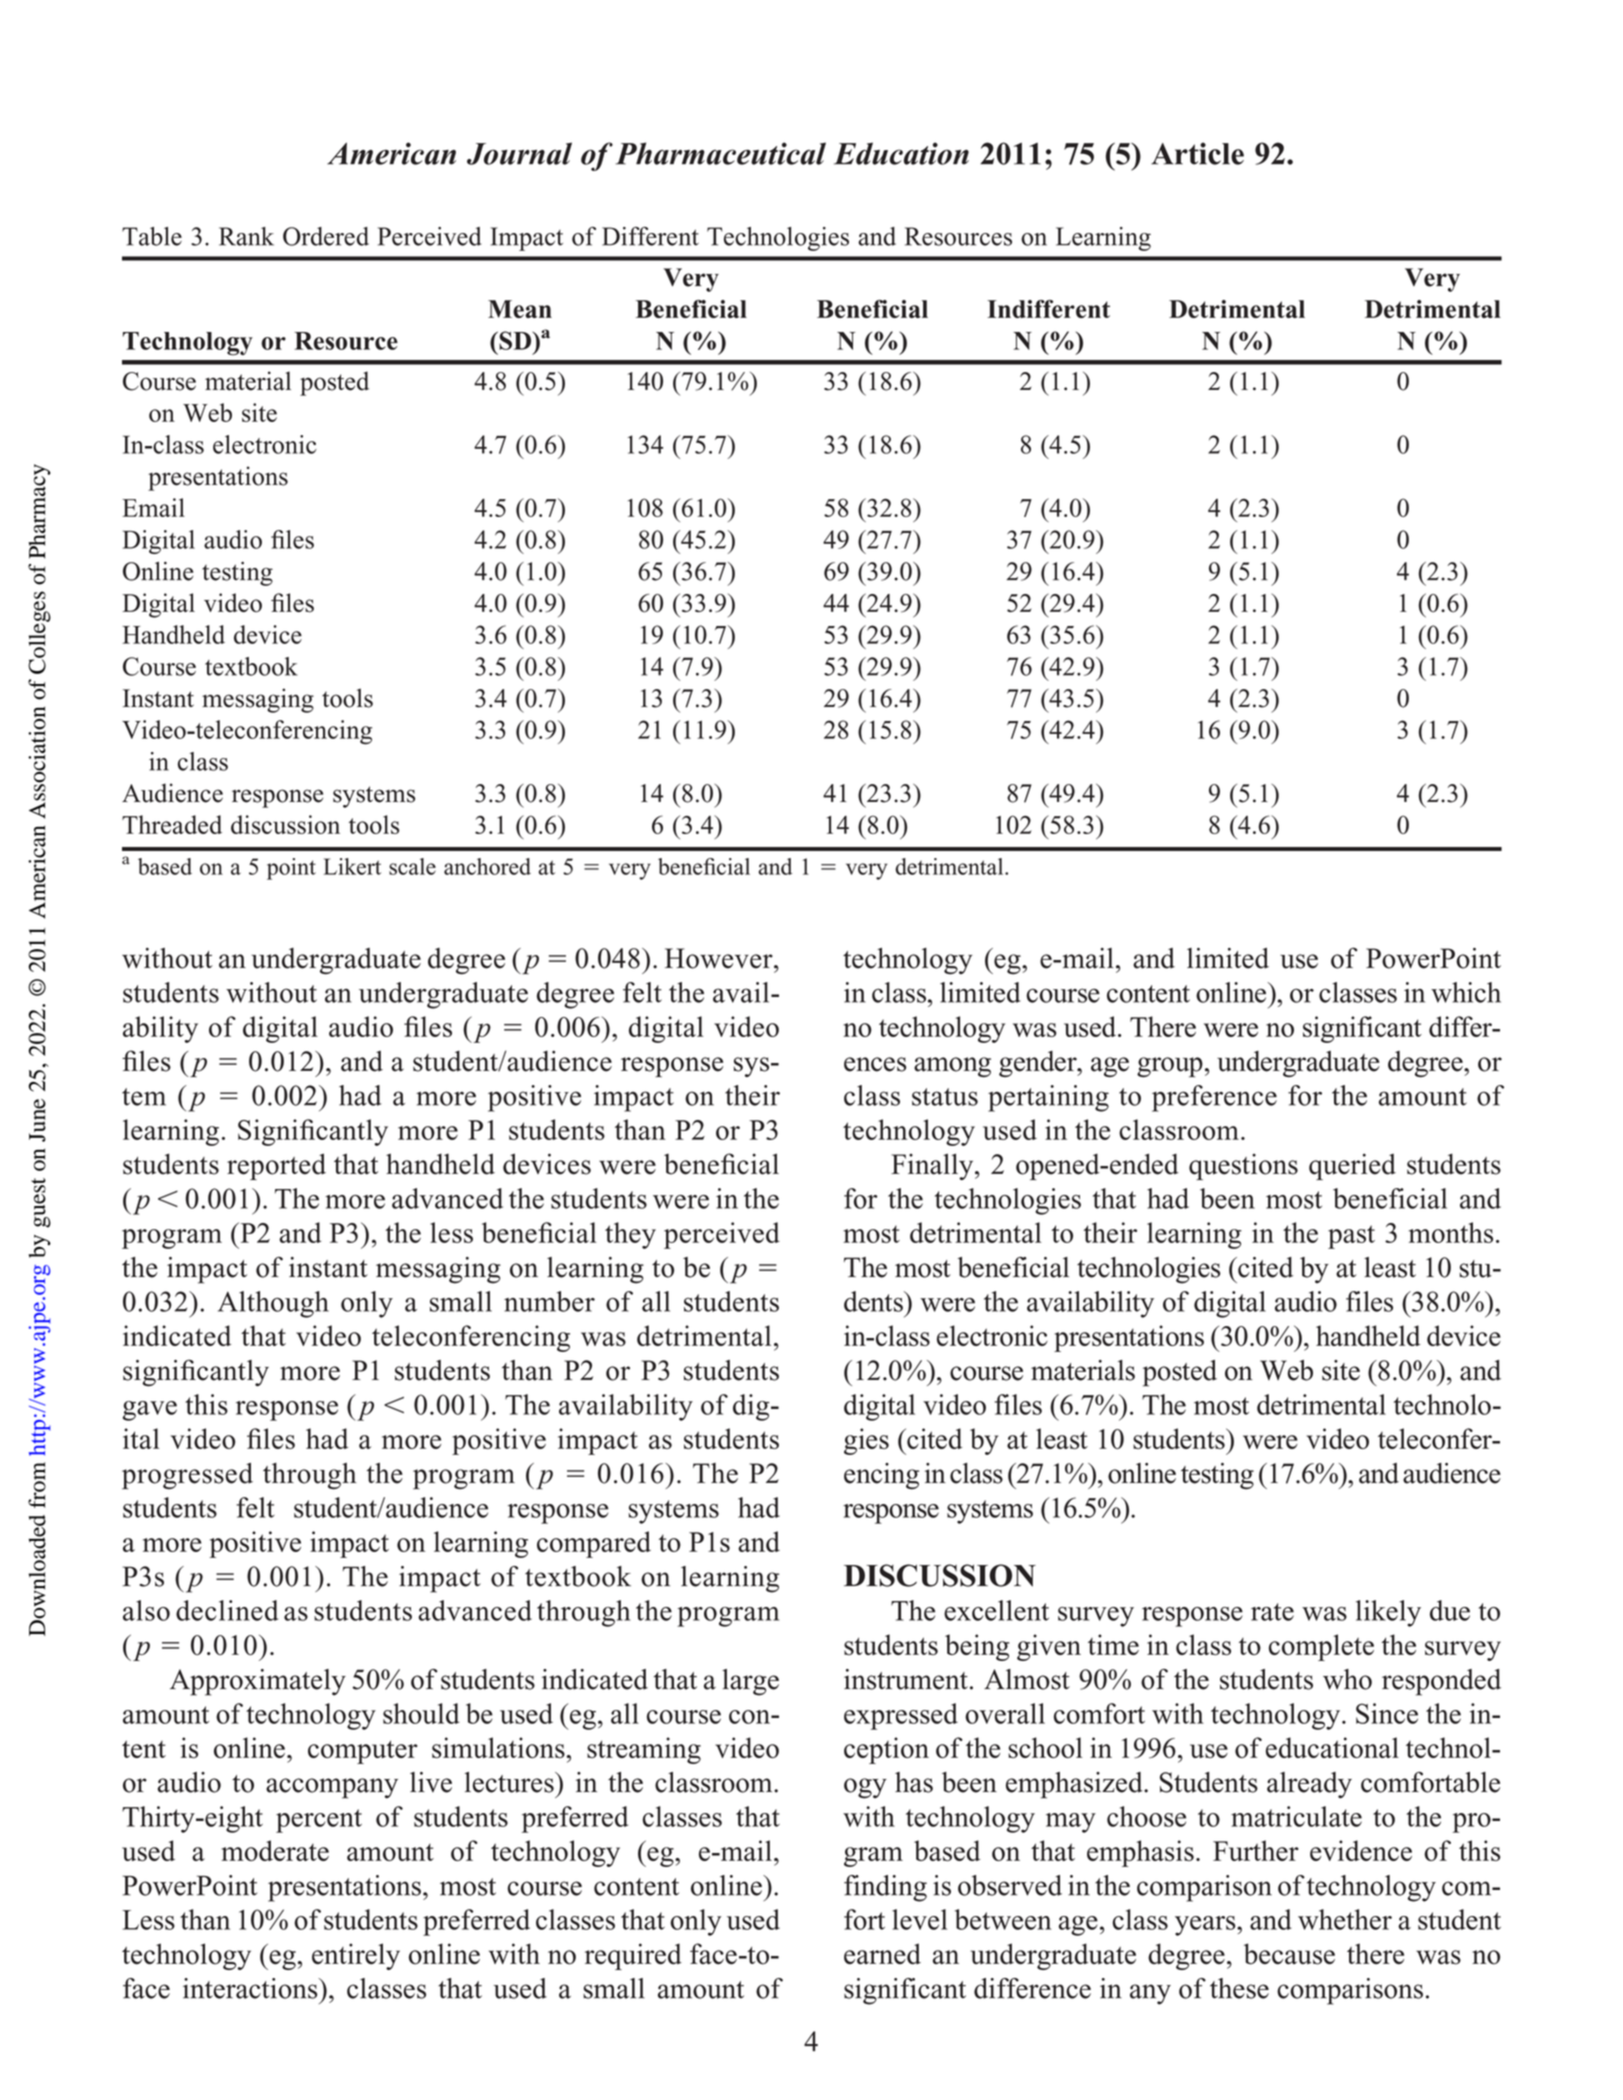 The width and height of the image is (1623, 2100). What do you see at coordinates (1214, 1098) in the image?
I see `preference` at bounding box center [1214, 1098].
